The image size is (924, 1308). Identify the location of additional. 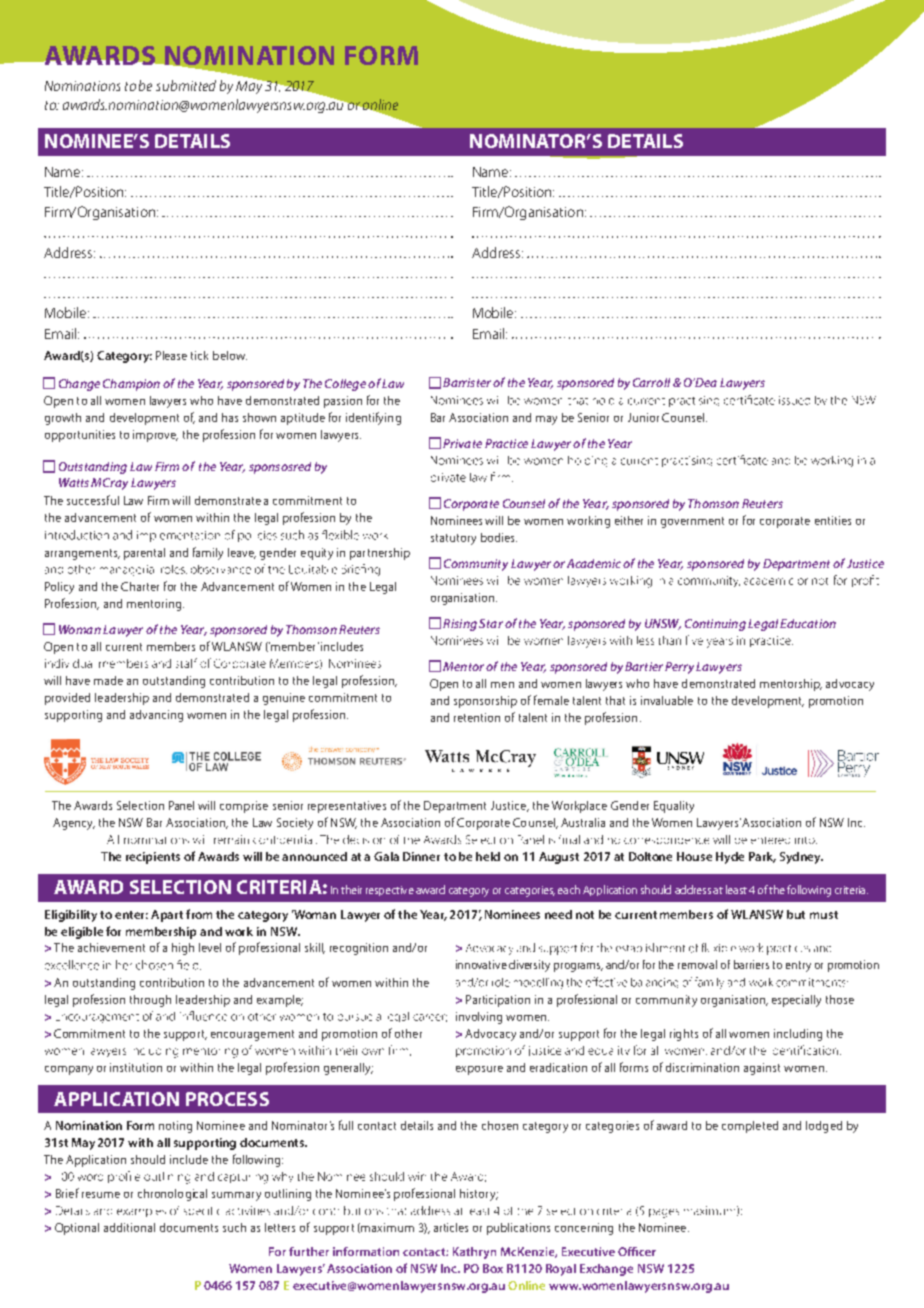
(129, 1227).
